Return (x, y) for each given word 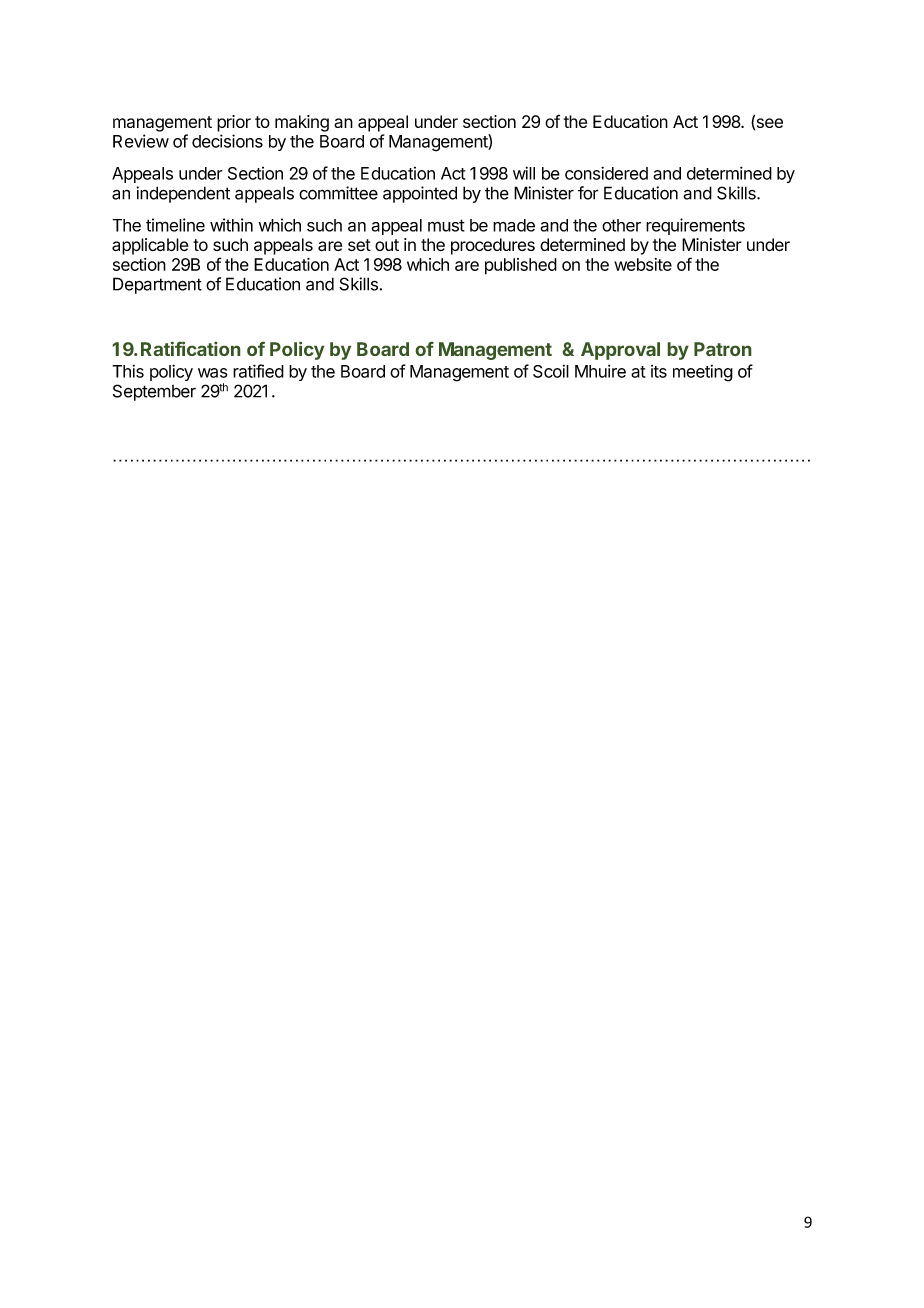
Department (157, 285)
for (588, 193)
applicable (150, 246)
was (212, 373)
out (387, 245)
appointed (420, 194)
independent (183, 194)
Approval (620, 351)
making (302, 123)
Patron (723, 349)
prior (234, 123)
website (643, 264)
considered (606, 173)
